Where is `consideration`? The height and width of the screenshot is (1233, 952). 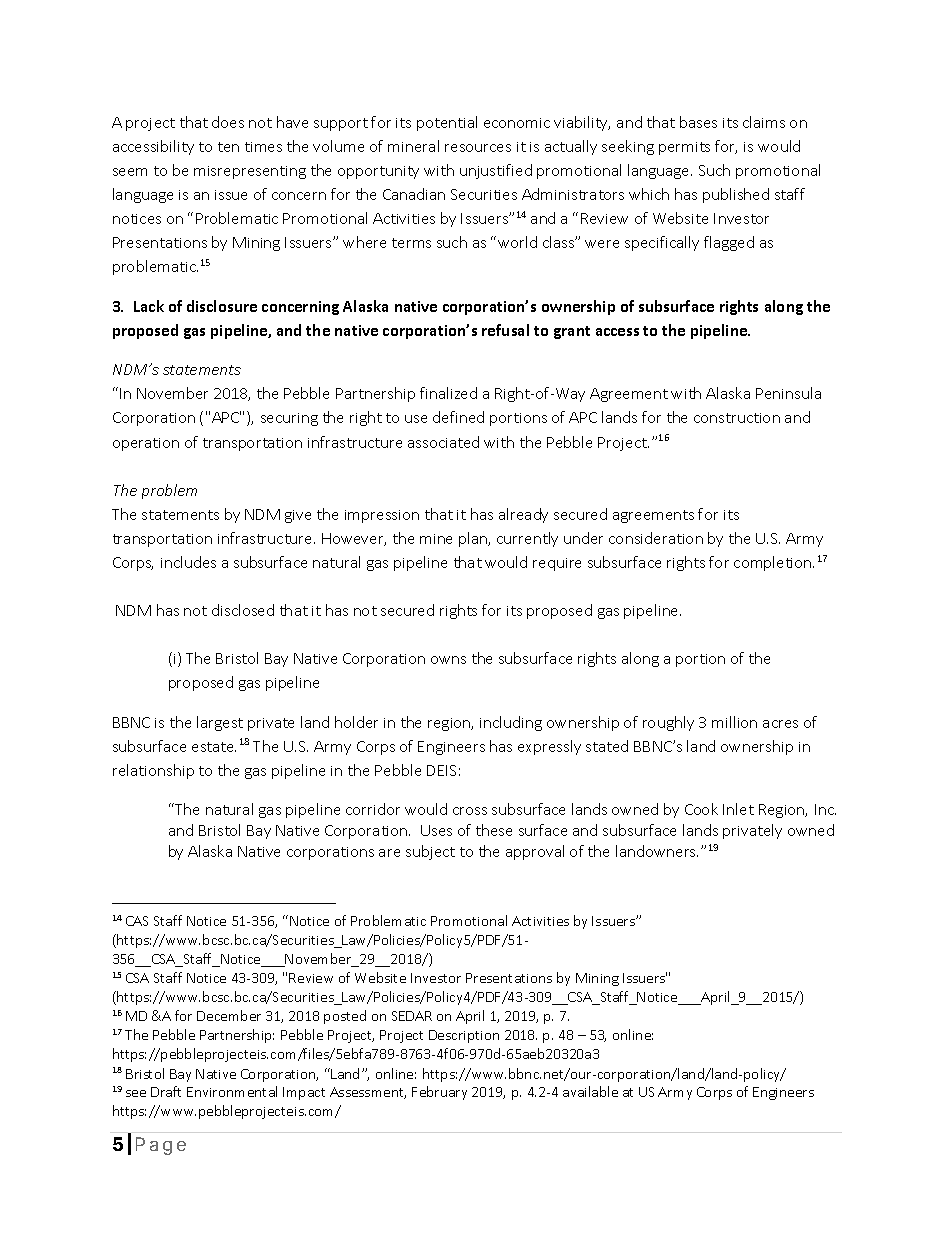 consideration is located at coordinates (656, 538).
